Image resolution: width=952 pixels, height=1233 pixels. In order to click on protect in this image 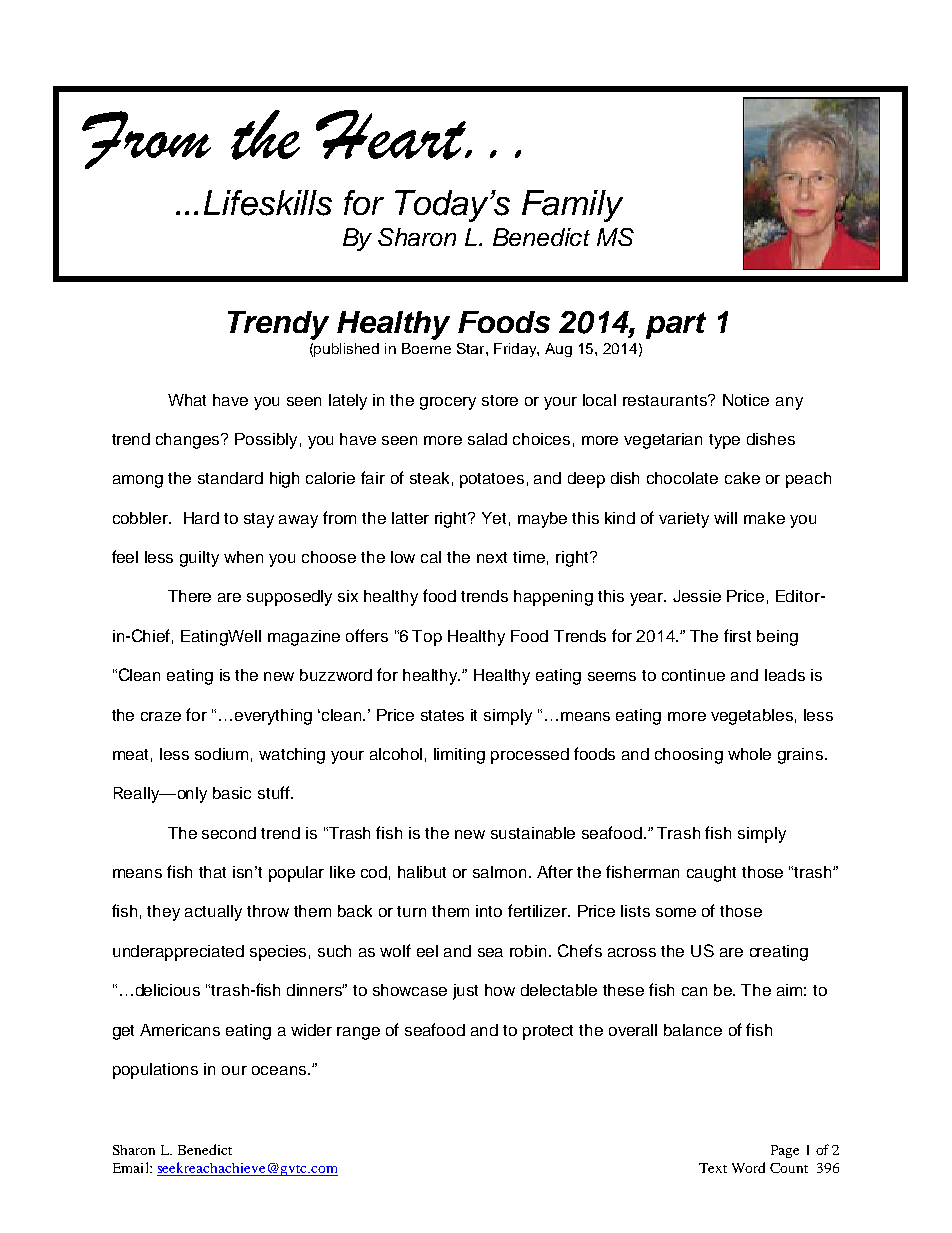, I will do `click(548, 1032)`.
